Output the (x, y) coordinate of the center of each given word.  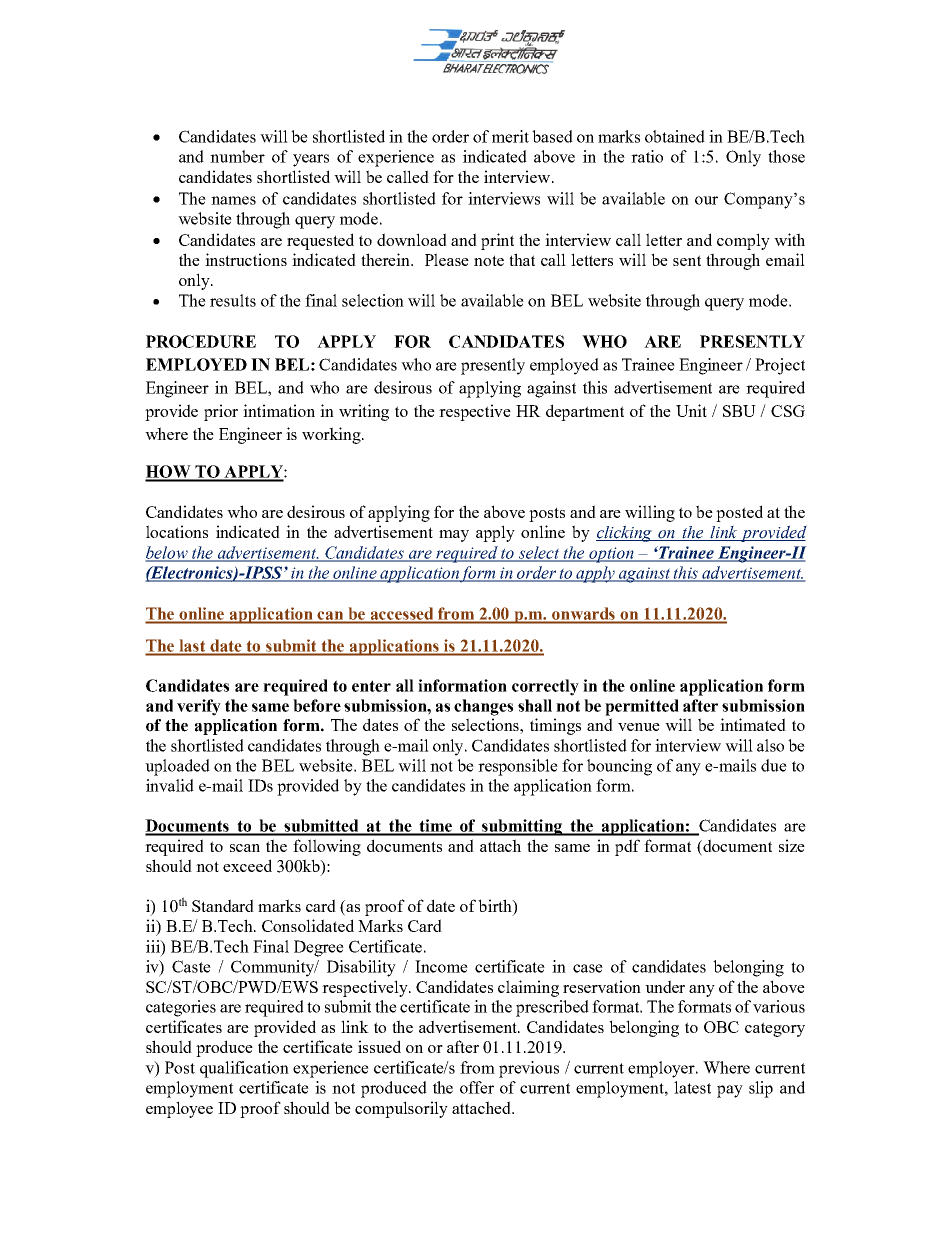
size (792, 845)
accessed (401, 614)
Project (780, 366)
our (706, 200)
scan (245, 848)
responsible (518, 767)
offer (477, 1087)
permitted (642, 707)
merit (510, 136)
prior (221, 412)
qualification (244, 1069)
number (237, 156)
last (192, 646)
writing (364, 412)
